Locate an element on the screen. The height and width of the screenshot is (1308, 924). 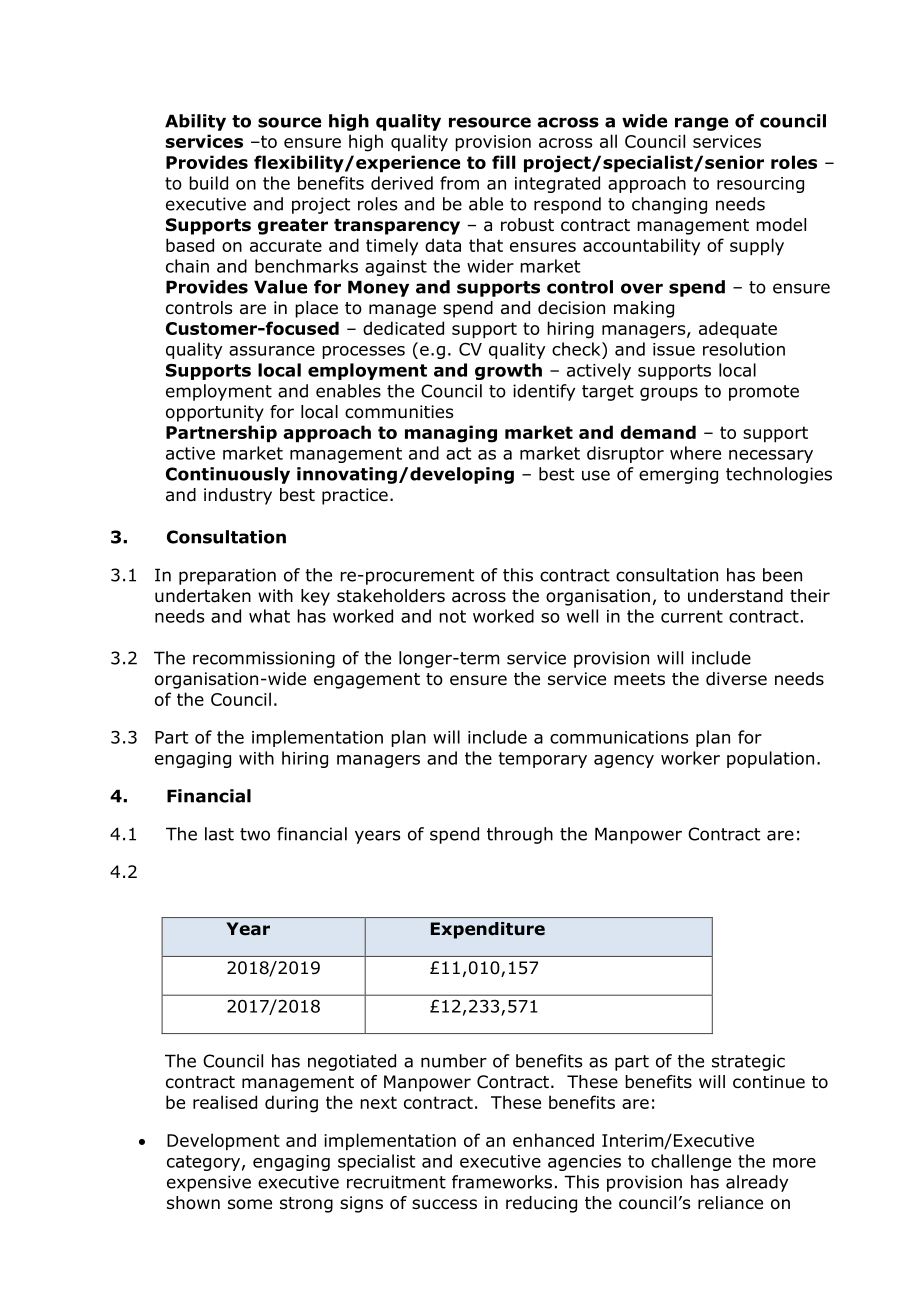
resourcing is located at coordinates (760, 185).
